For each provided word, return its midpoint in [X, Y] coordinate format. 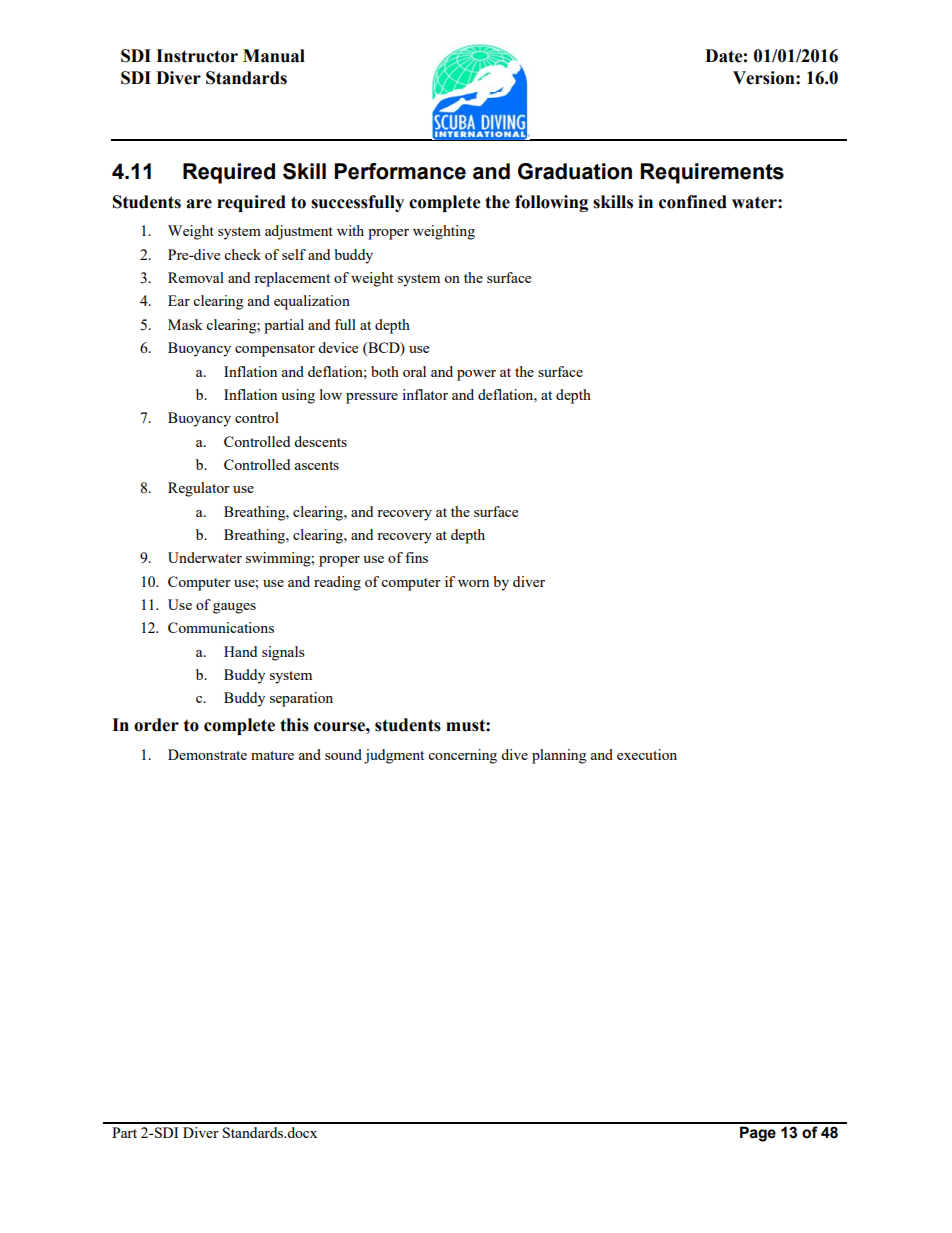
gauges [234, 608]
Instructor [197, 56]
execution [647, 754]
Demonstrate [207, 754]
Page [758, 1134]
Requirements [712, 173]
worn [473, 583]
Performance [400, 171]
